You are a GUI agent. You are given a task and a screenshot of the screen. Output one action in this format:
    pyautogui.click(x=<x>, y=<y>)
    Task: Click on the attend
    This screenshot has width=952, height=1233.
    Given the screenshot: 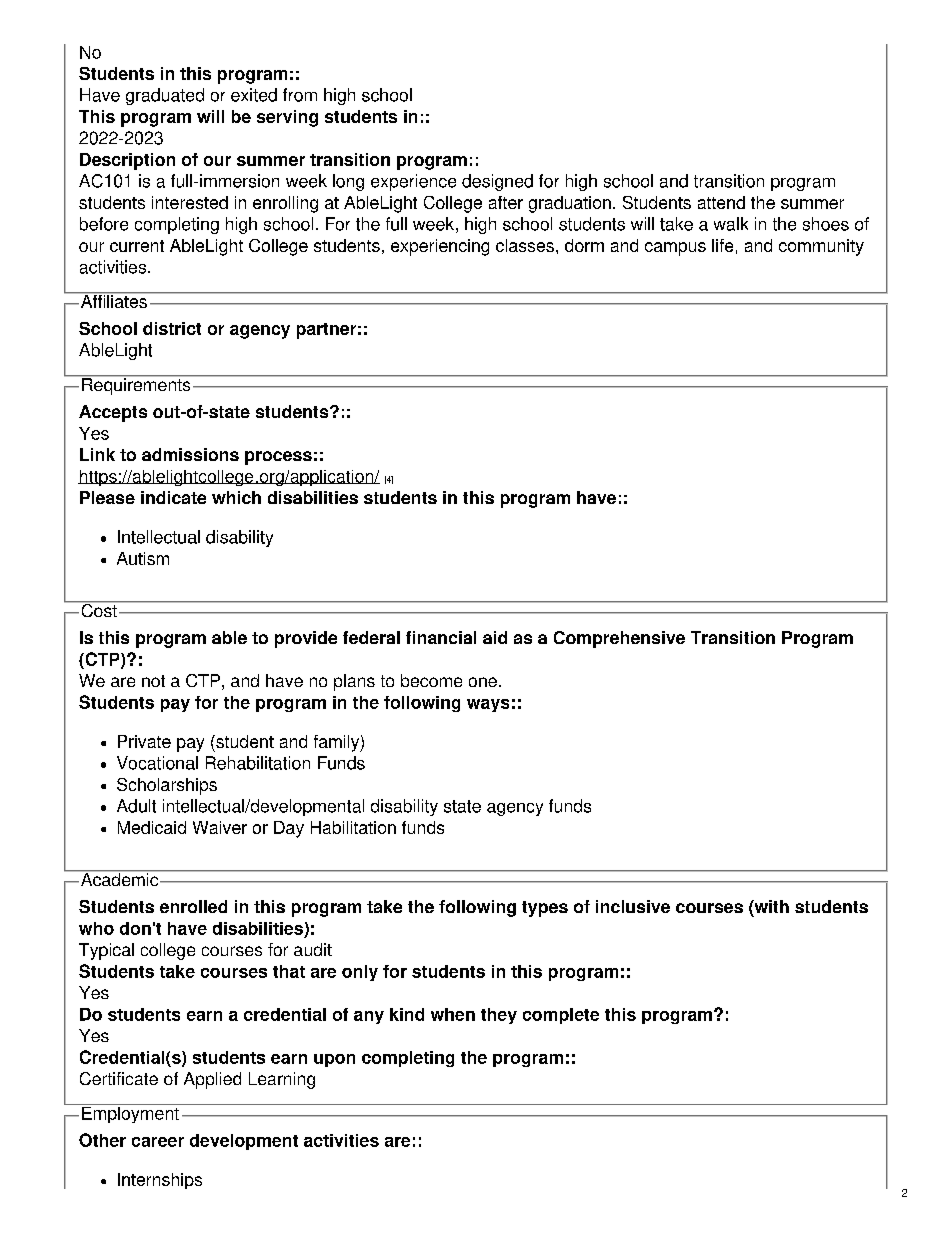 What is the action you would take?
    pyautogui.click(x=721, y=202)
